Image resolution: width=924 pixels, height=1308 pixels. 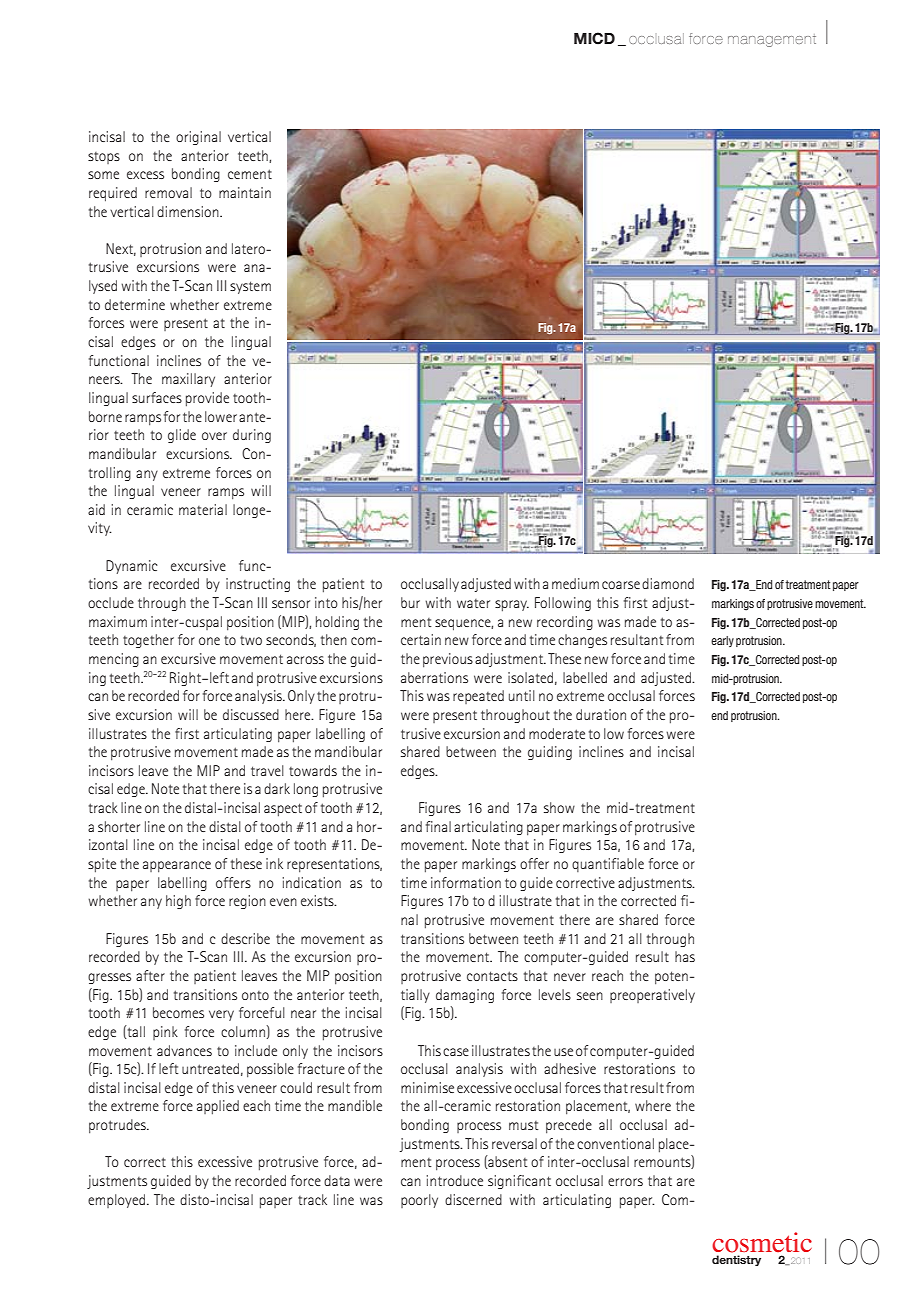 What do you see at coordinates (148, 641) in the page?
I see `together` at bounding box center [148, 641].
